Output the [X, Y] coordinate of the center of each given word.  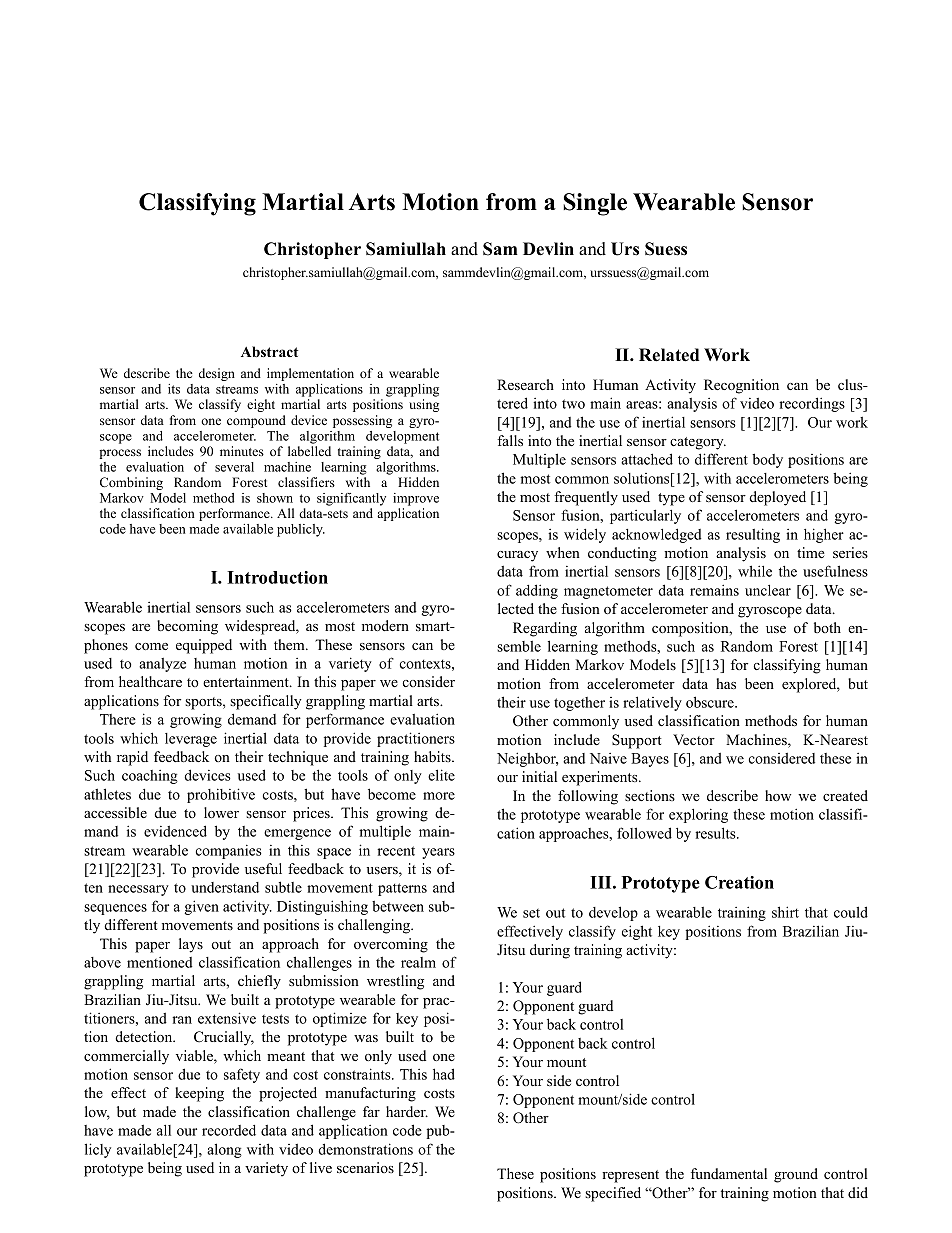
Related [669, 355]
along [224, 1150]
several [234, 467]
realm [418, 962]
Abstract [269, 351]
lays [191, 945]
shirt [785, 912]
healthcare [150, 681]
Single [595, 204]
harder [407, 1111]
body [767, 460]
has [726, 683]
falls [510, 440]
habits [433, 756]
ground [796, 1175]
